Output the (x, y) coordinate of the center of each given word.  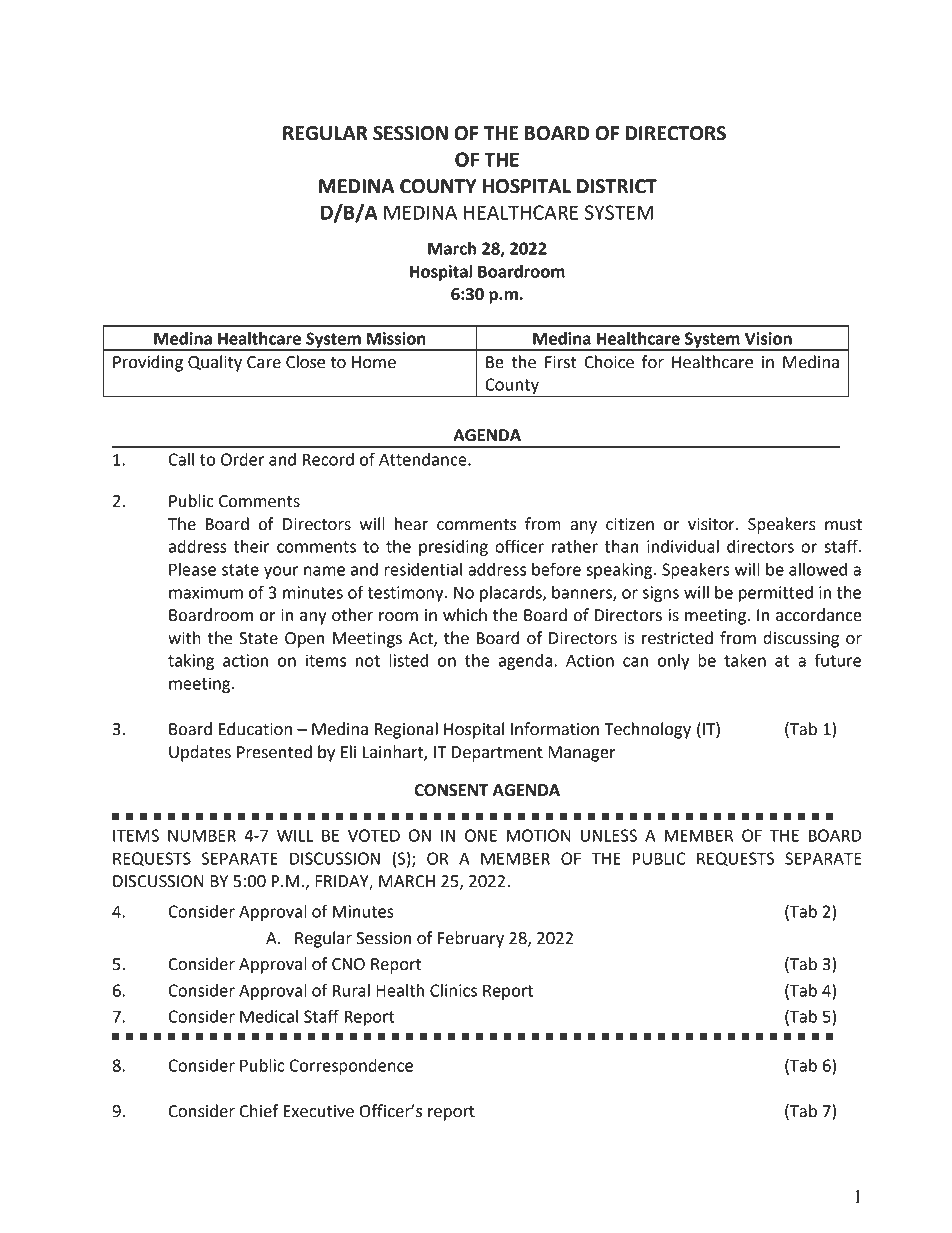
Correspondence (351, 1067)
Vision (768, 338)
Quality (215, 363)
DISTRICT (617, 186)
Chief (259, 1111)
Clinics (453, 990)
